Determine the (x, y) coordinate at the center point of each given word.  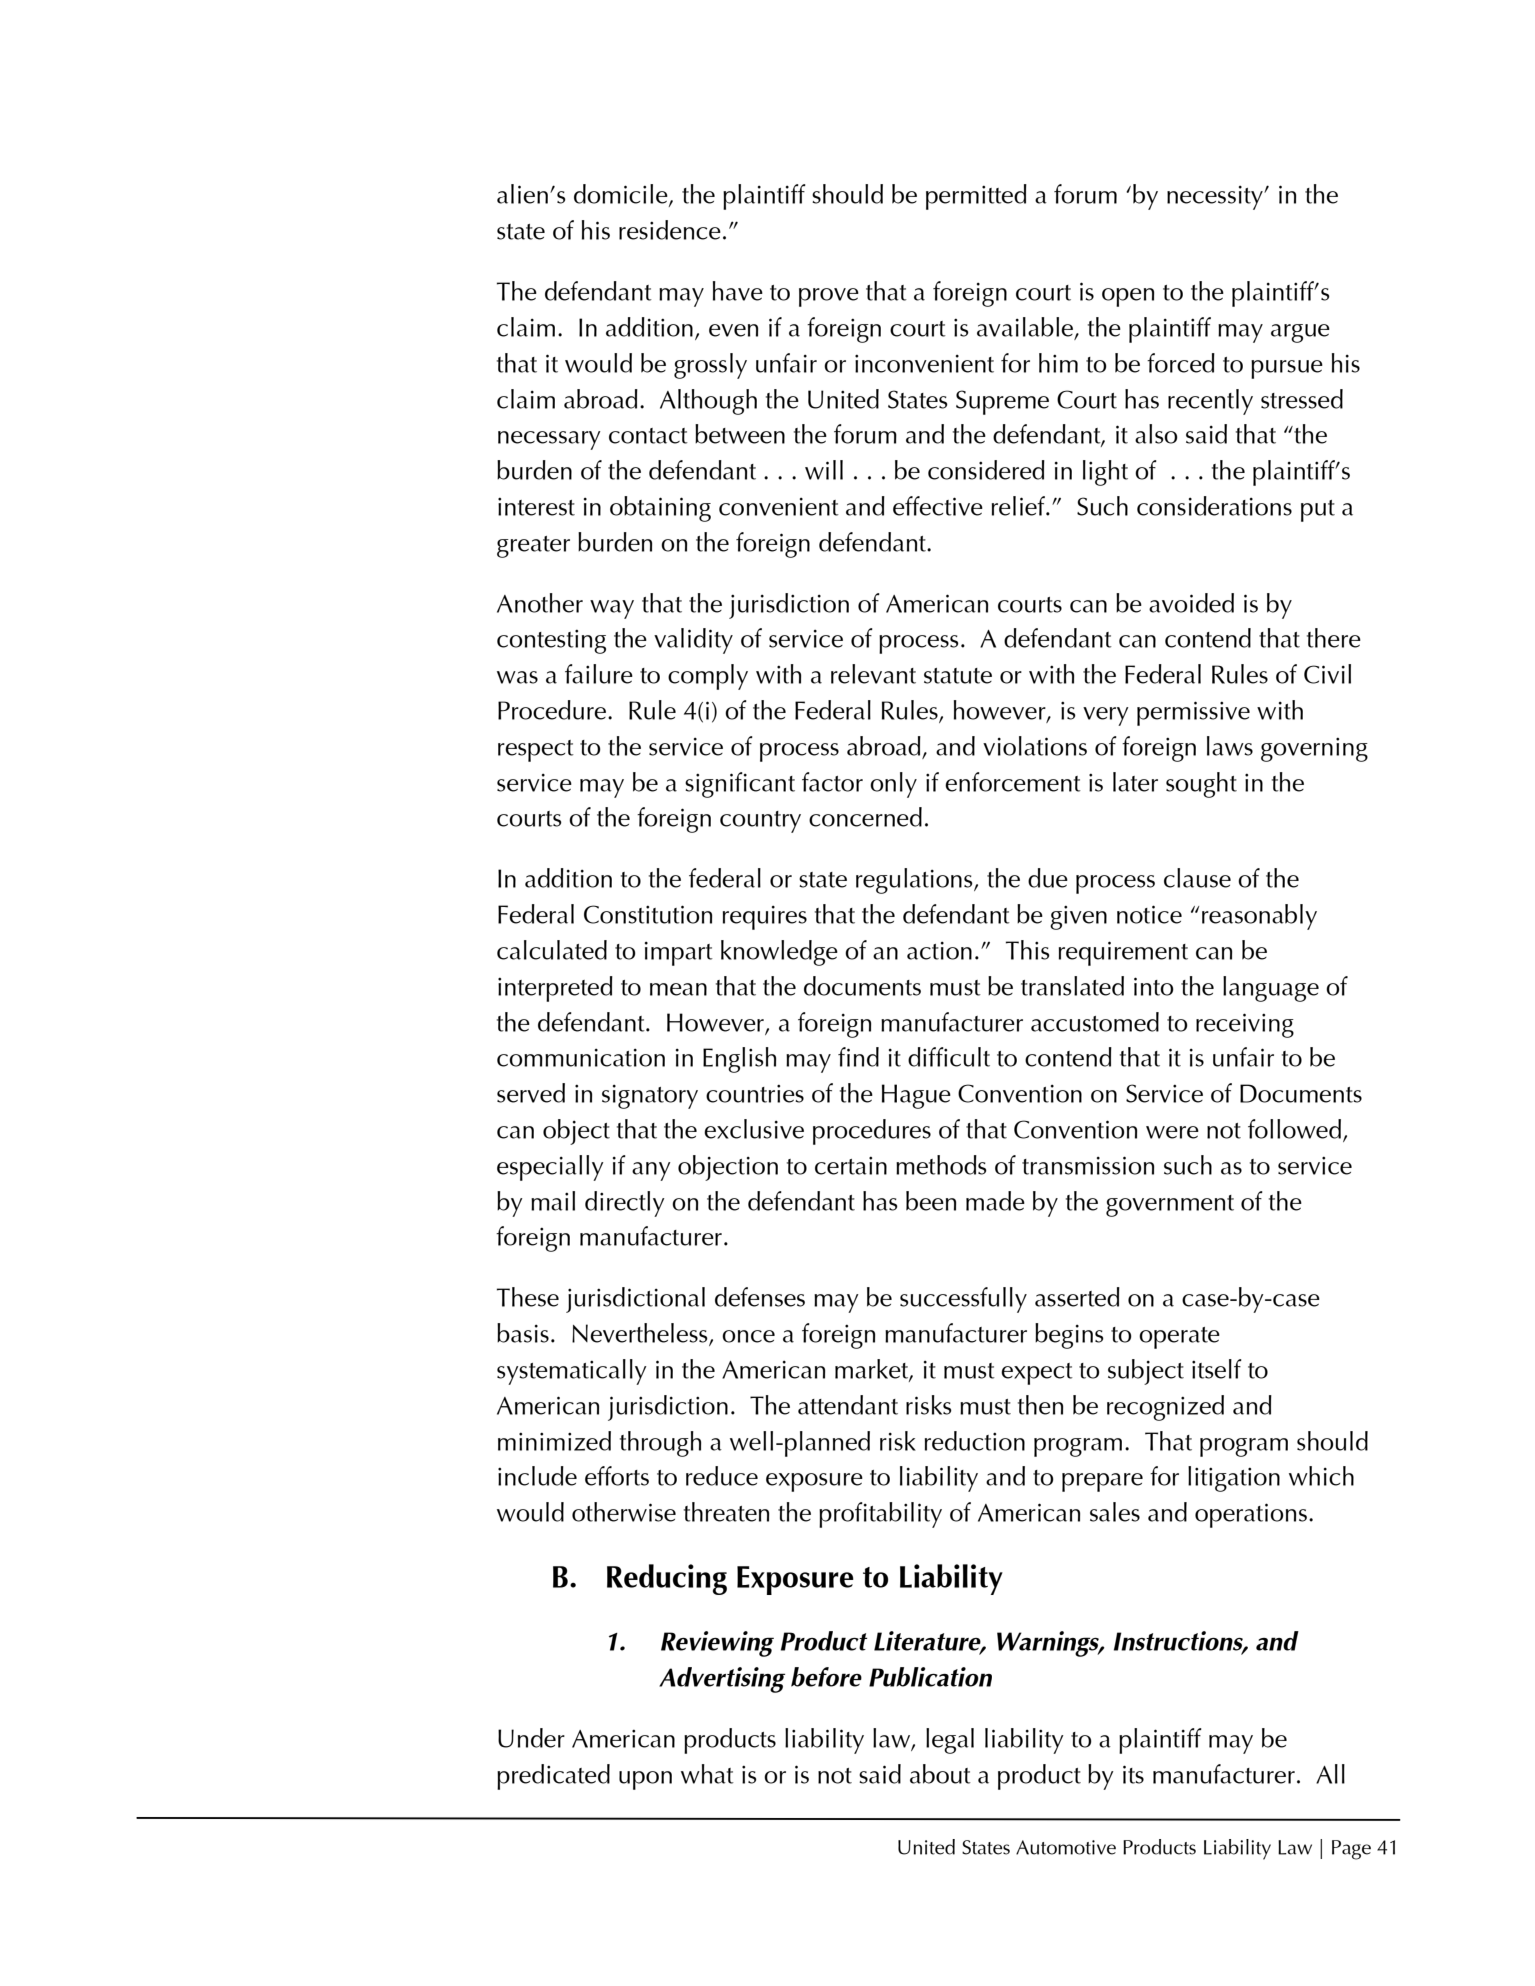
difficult (949, 1057)
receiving (1245, 1025)
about (940, 1774)
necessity (1216, 198)
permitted (976, 197)
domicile (622, 195)
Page (1351, 1850)
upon (645, 1780)
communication (581, 1058)
